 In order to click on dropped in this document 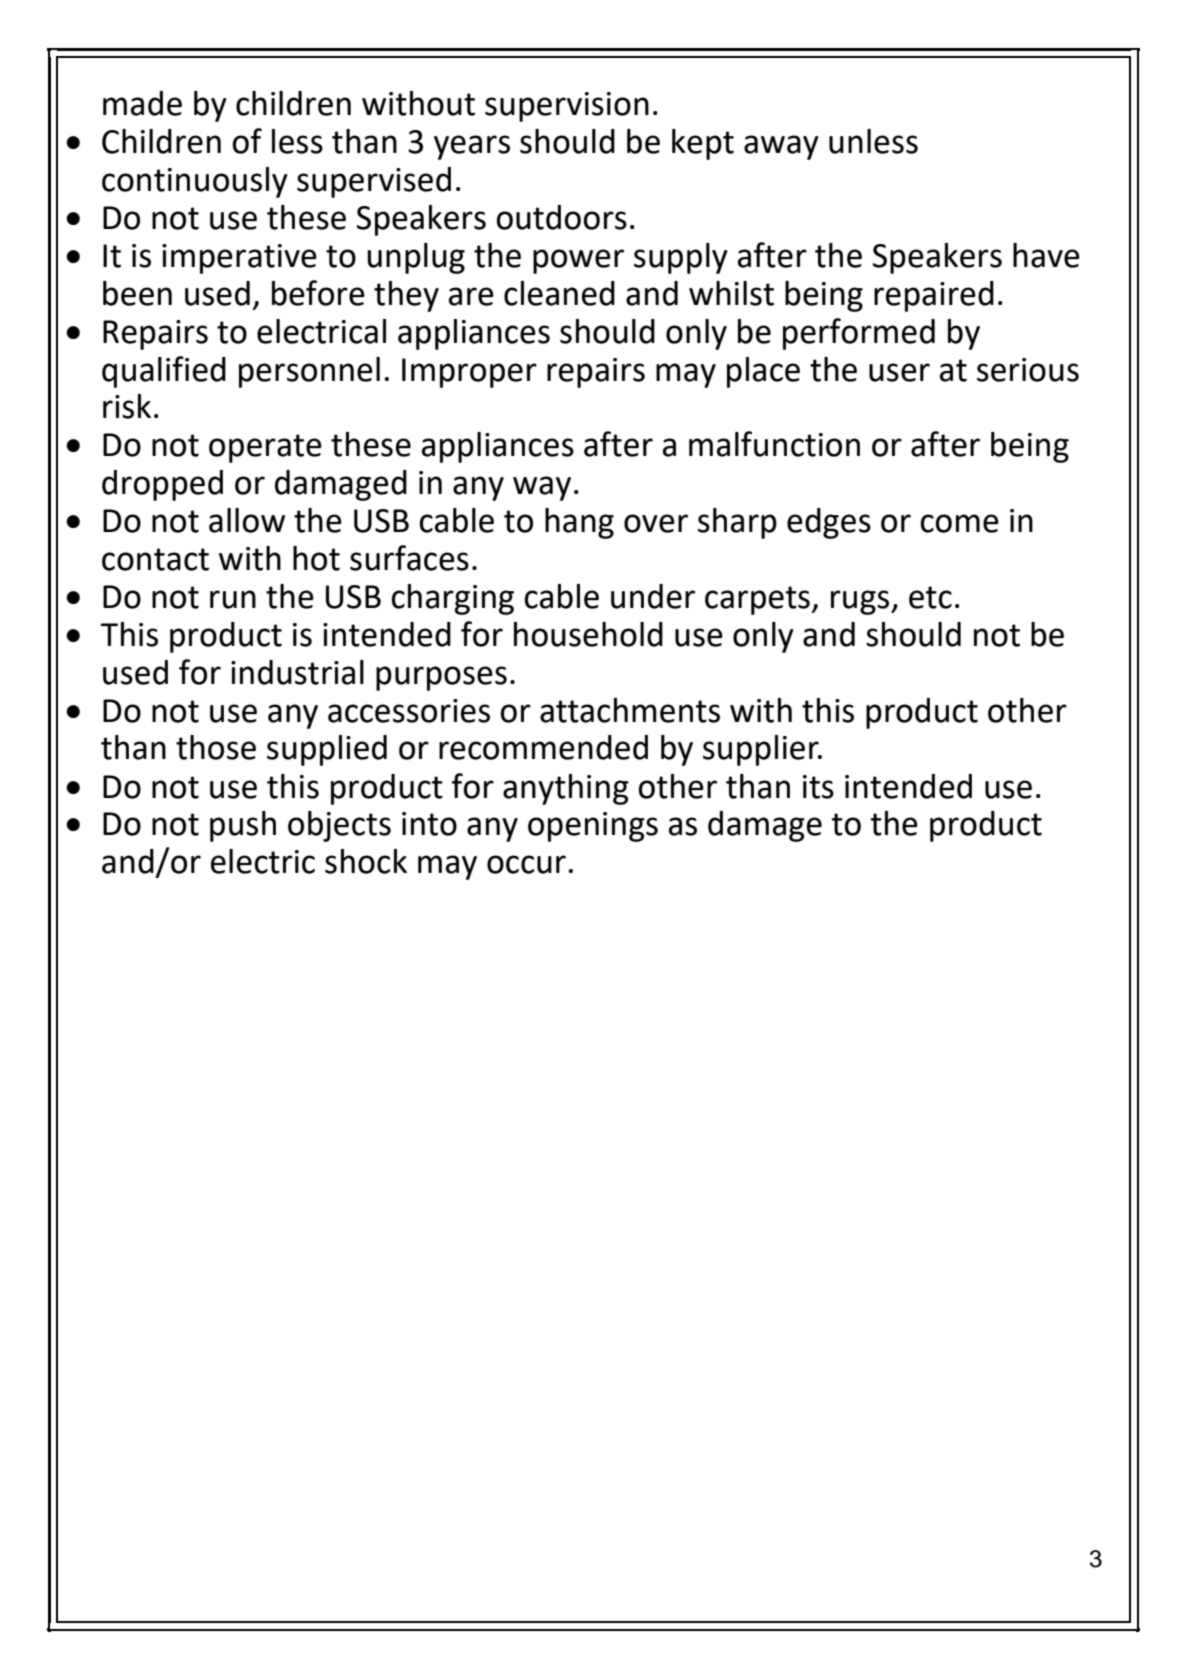, I will do `click(162, 485)`.
